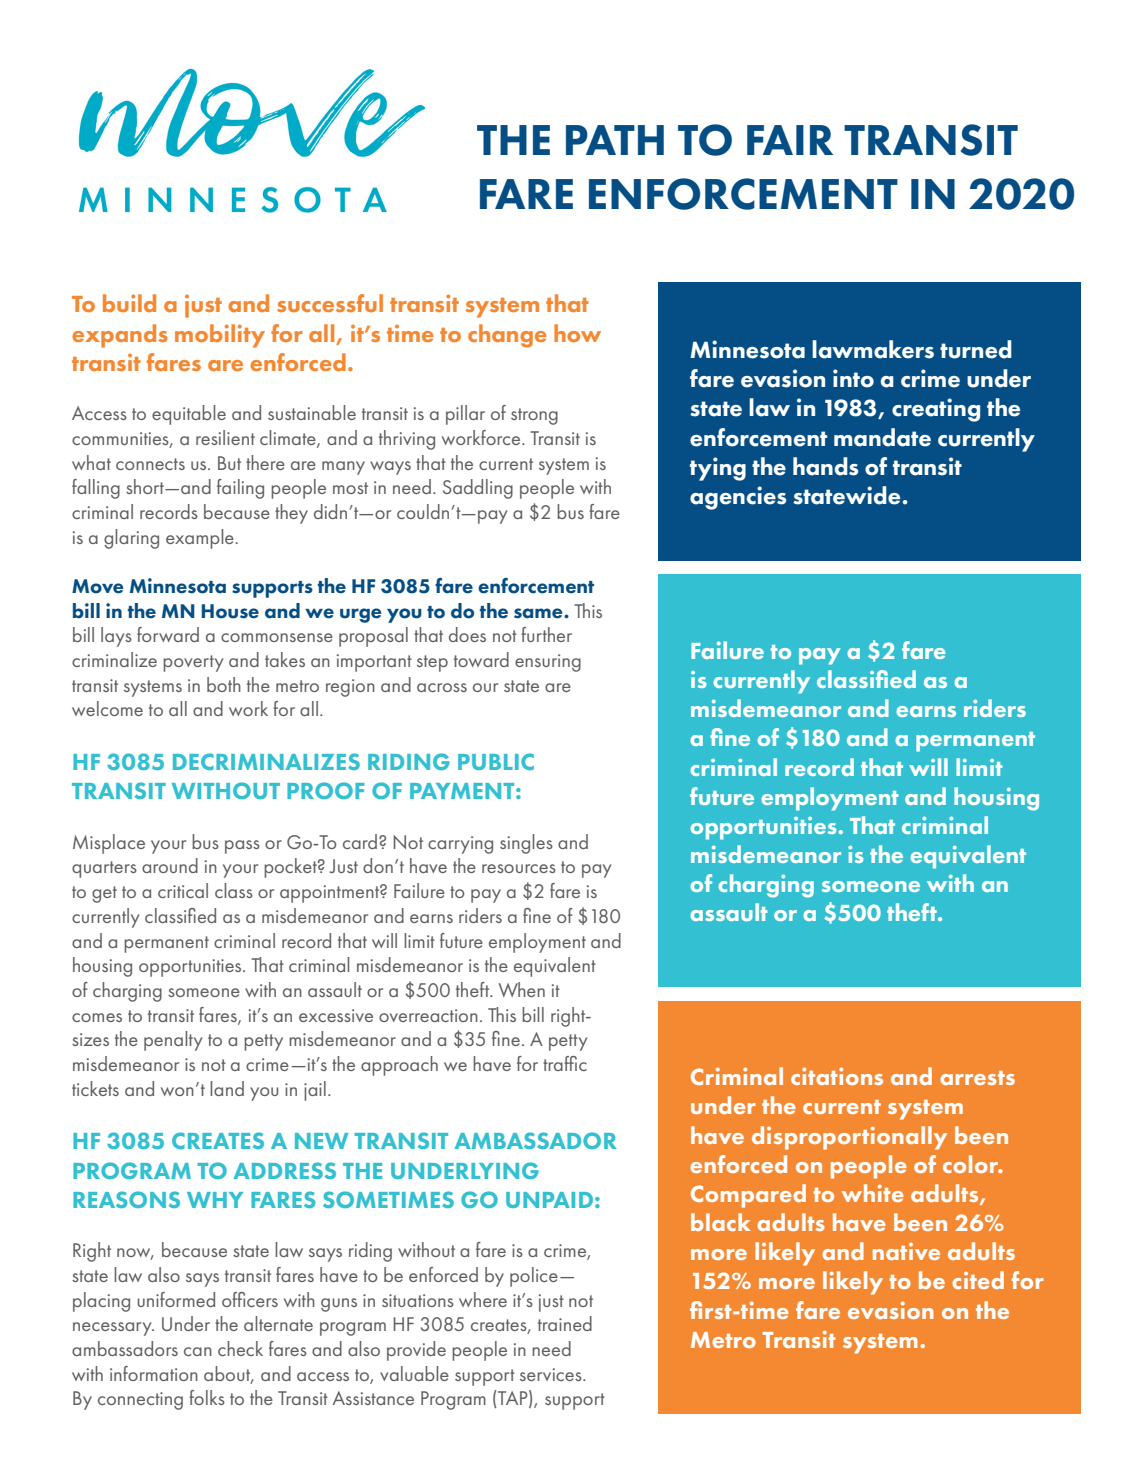 Image resolution: width=1145 pixels, height=1481 pixels. What do you see at coordinates (837, 1076) in the image?
I see `citations` at bounding box center [837, 1076].
